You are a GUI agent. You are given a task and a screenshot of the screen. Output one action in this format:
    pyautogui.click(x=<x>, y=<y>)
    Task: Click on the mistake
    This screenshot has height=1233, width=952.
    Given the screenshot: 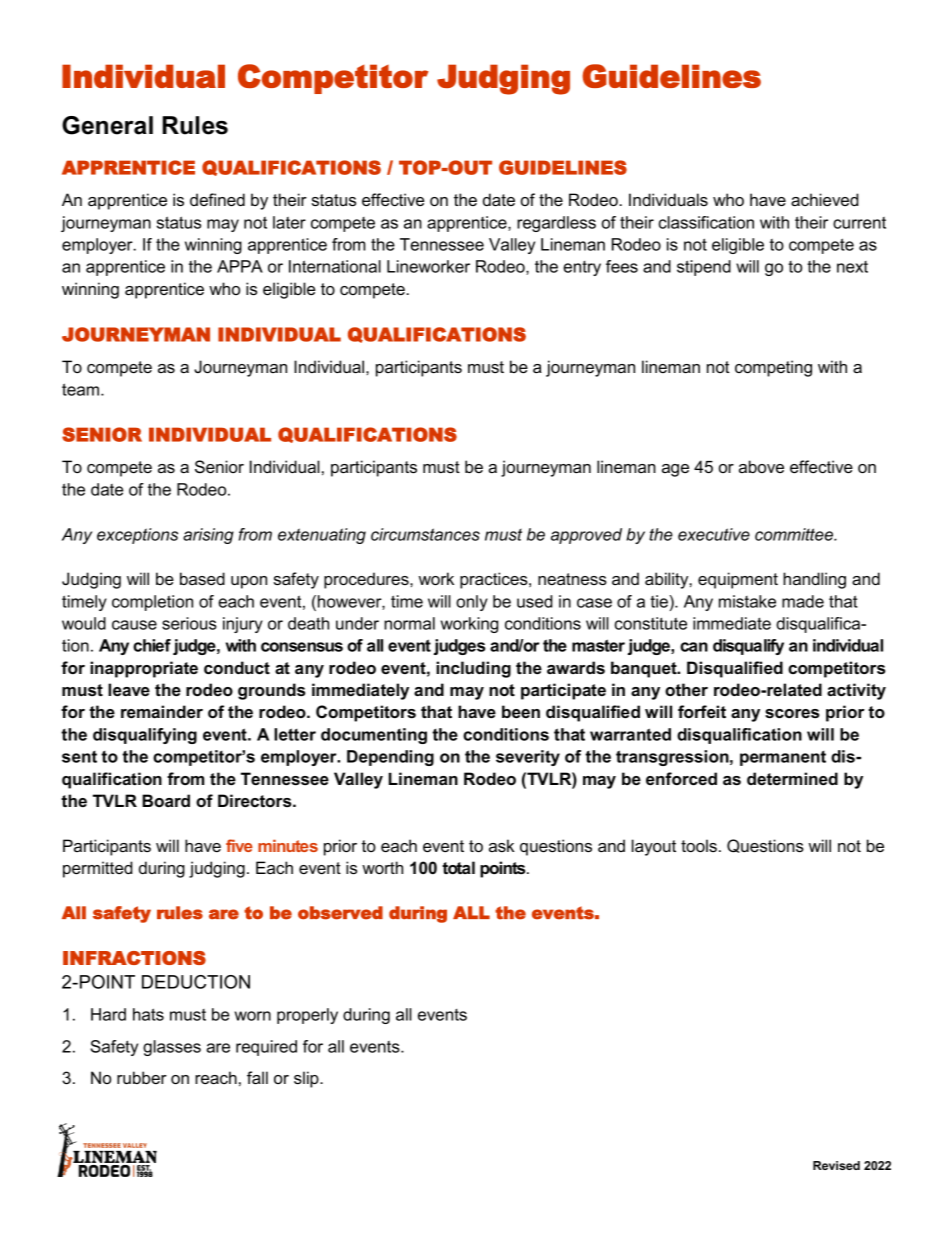 What is the action you would take?
    pyautogui.click(x=747, y=601)
